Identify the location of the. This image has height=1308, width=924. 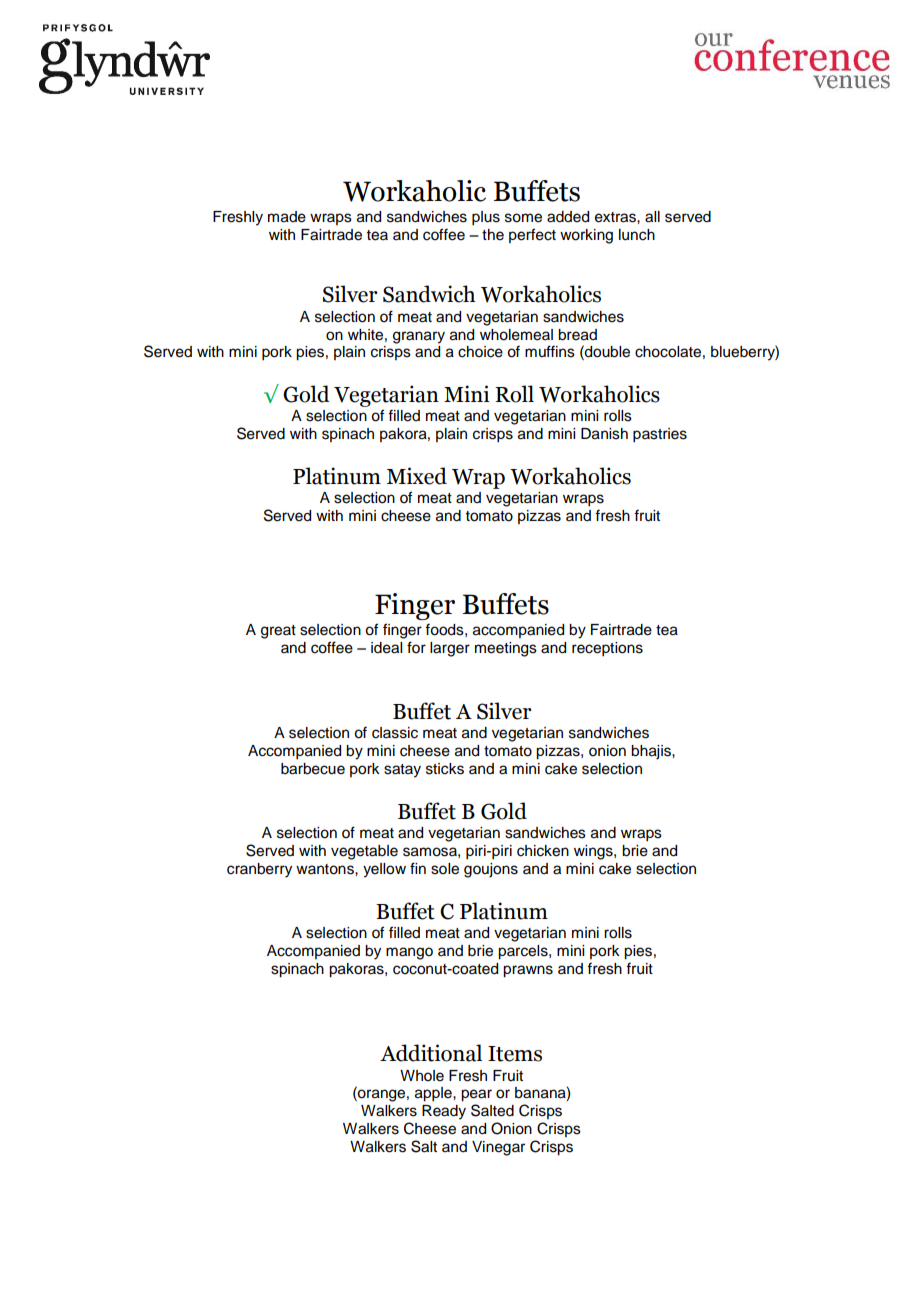
(493, 235).
